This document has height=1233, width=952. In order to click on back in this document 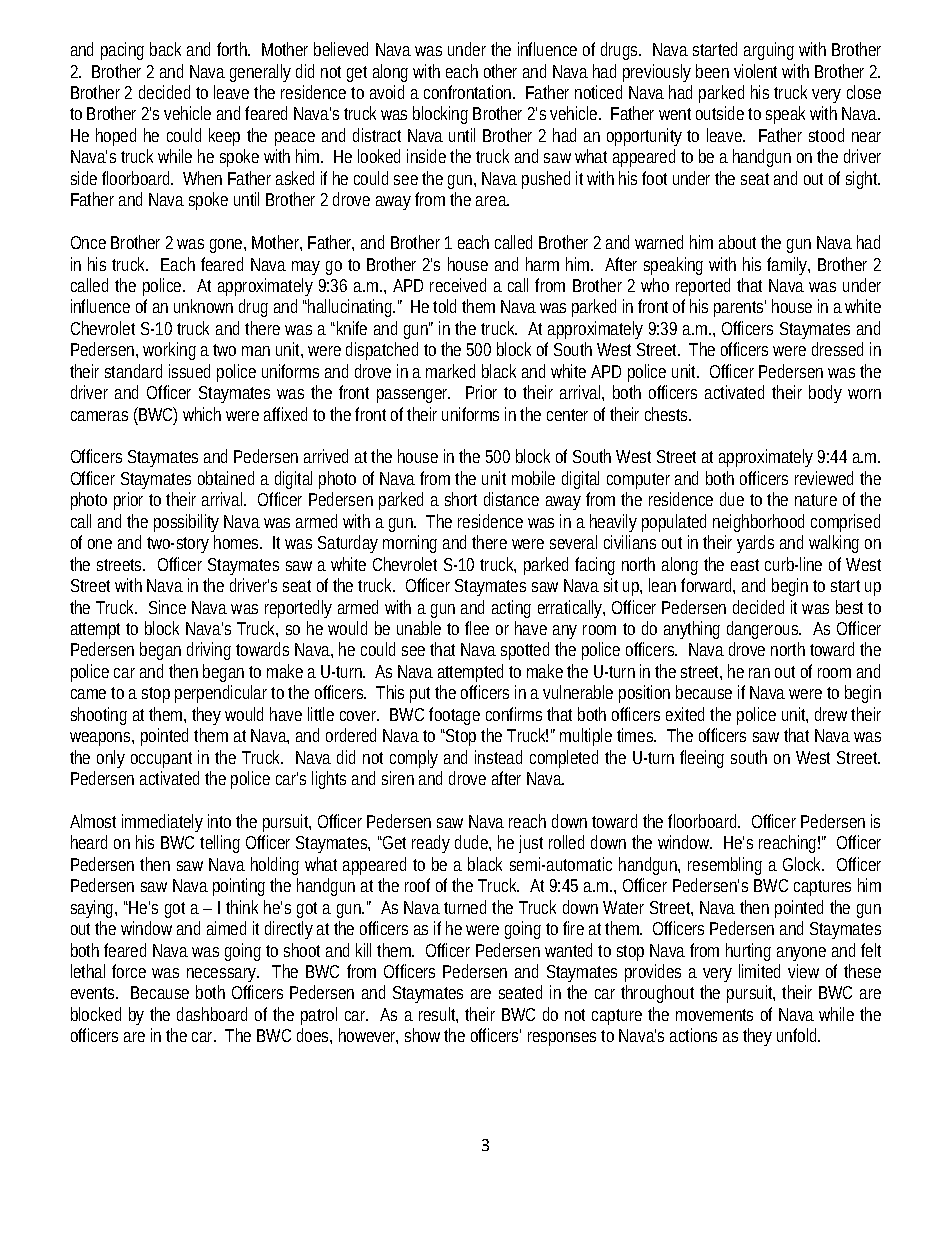, I will do `click(165, 49)`.
